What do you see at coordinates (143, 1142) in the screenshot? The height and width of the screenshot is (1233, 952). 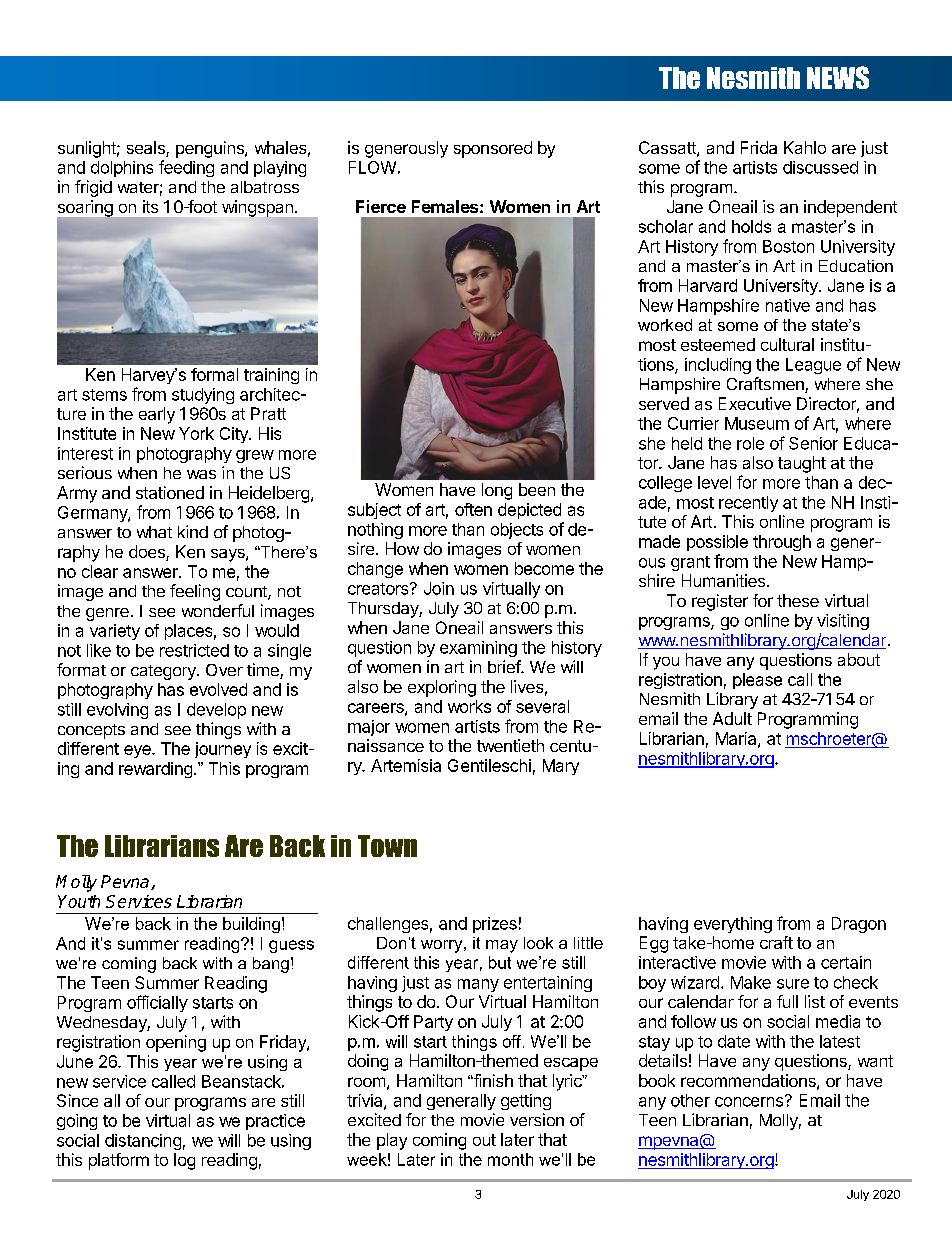 I see `distancing` at bounding box center [143, 1142].
